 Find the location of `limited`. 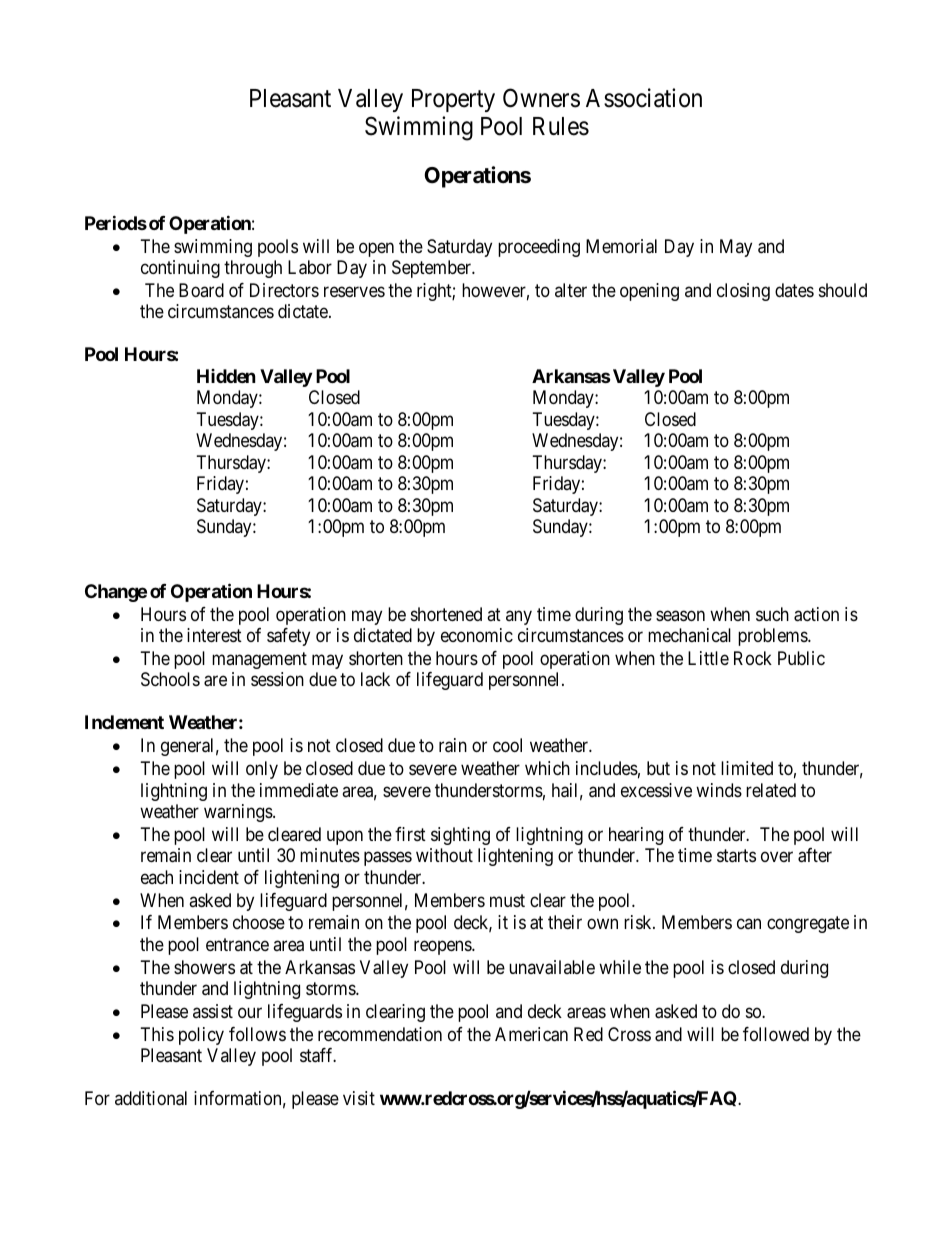

limited is located at coordinates (747, 768).
